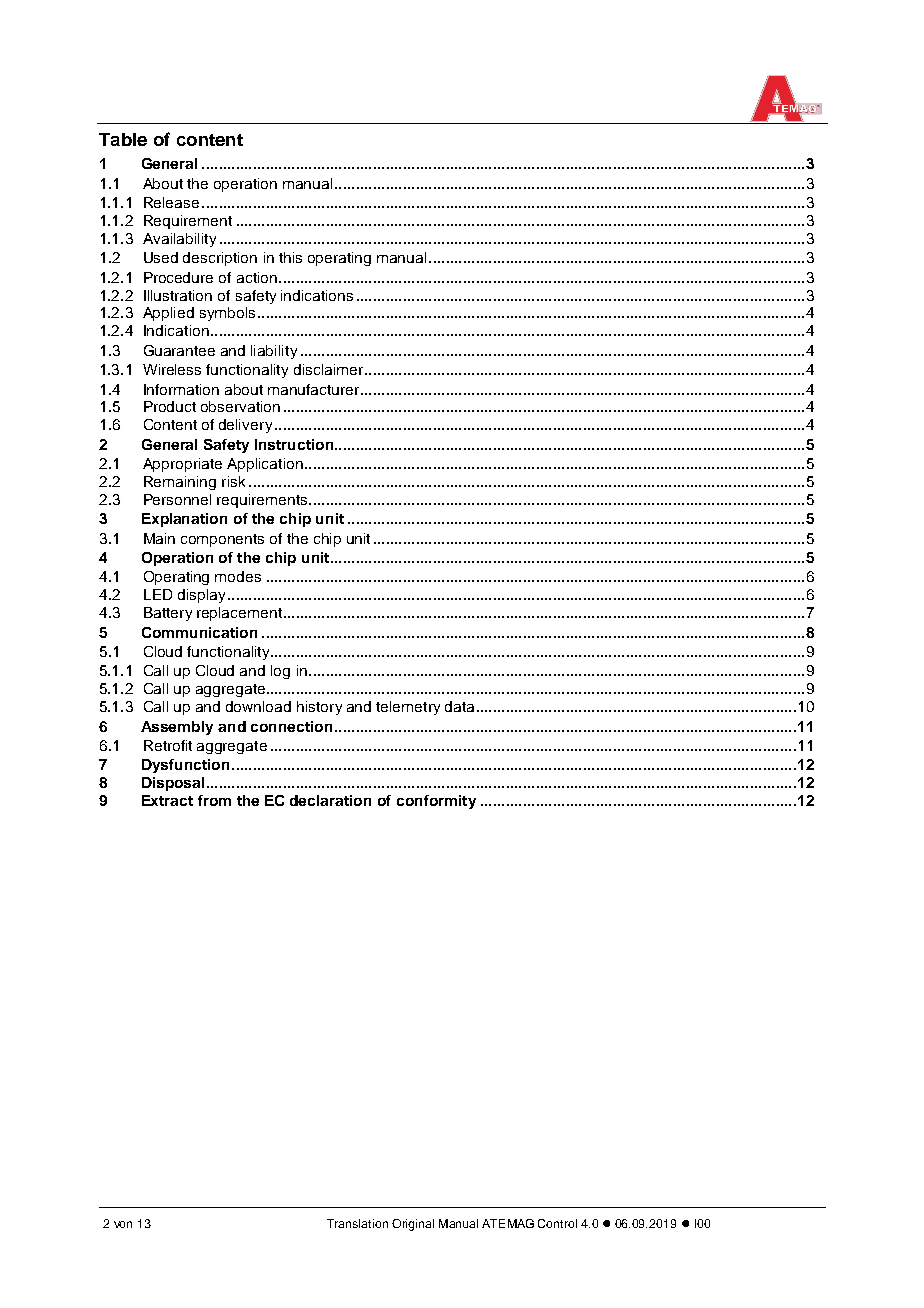 The width and height of the image is (924, 1308). What do you see at coordinates (408, 708) in the image?
I see `telemetry` at bounding box center [408, 708].
